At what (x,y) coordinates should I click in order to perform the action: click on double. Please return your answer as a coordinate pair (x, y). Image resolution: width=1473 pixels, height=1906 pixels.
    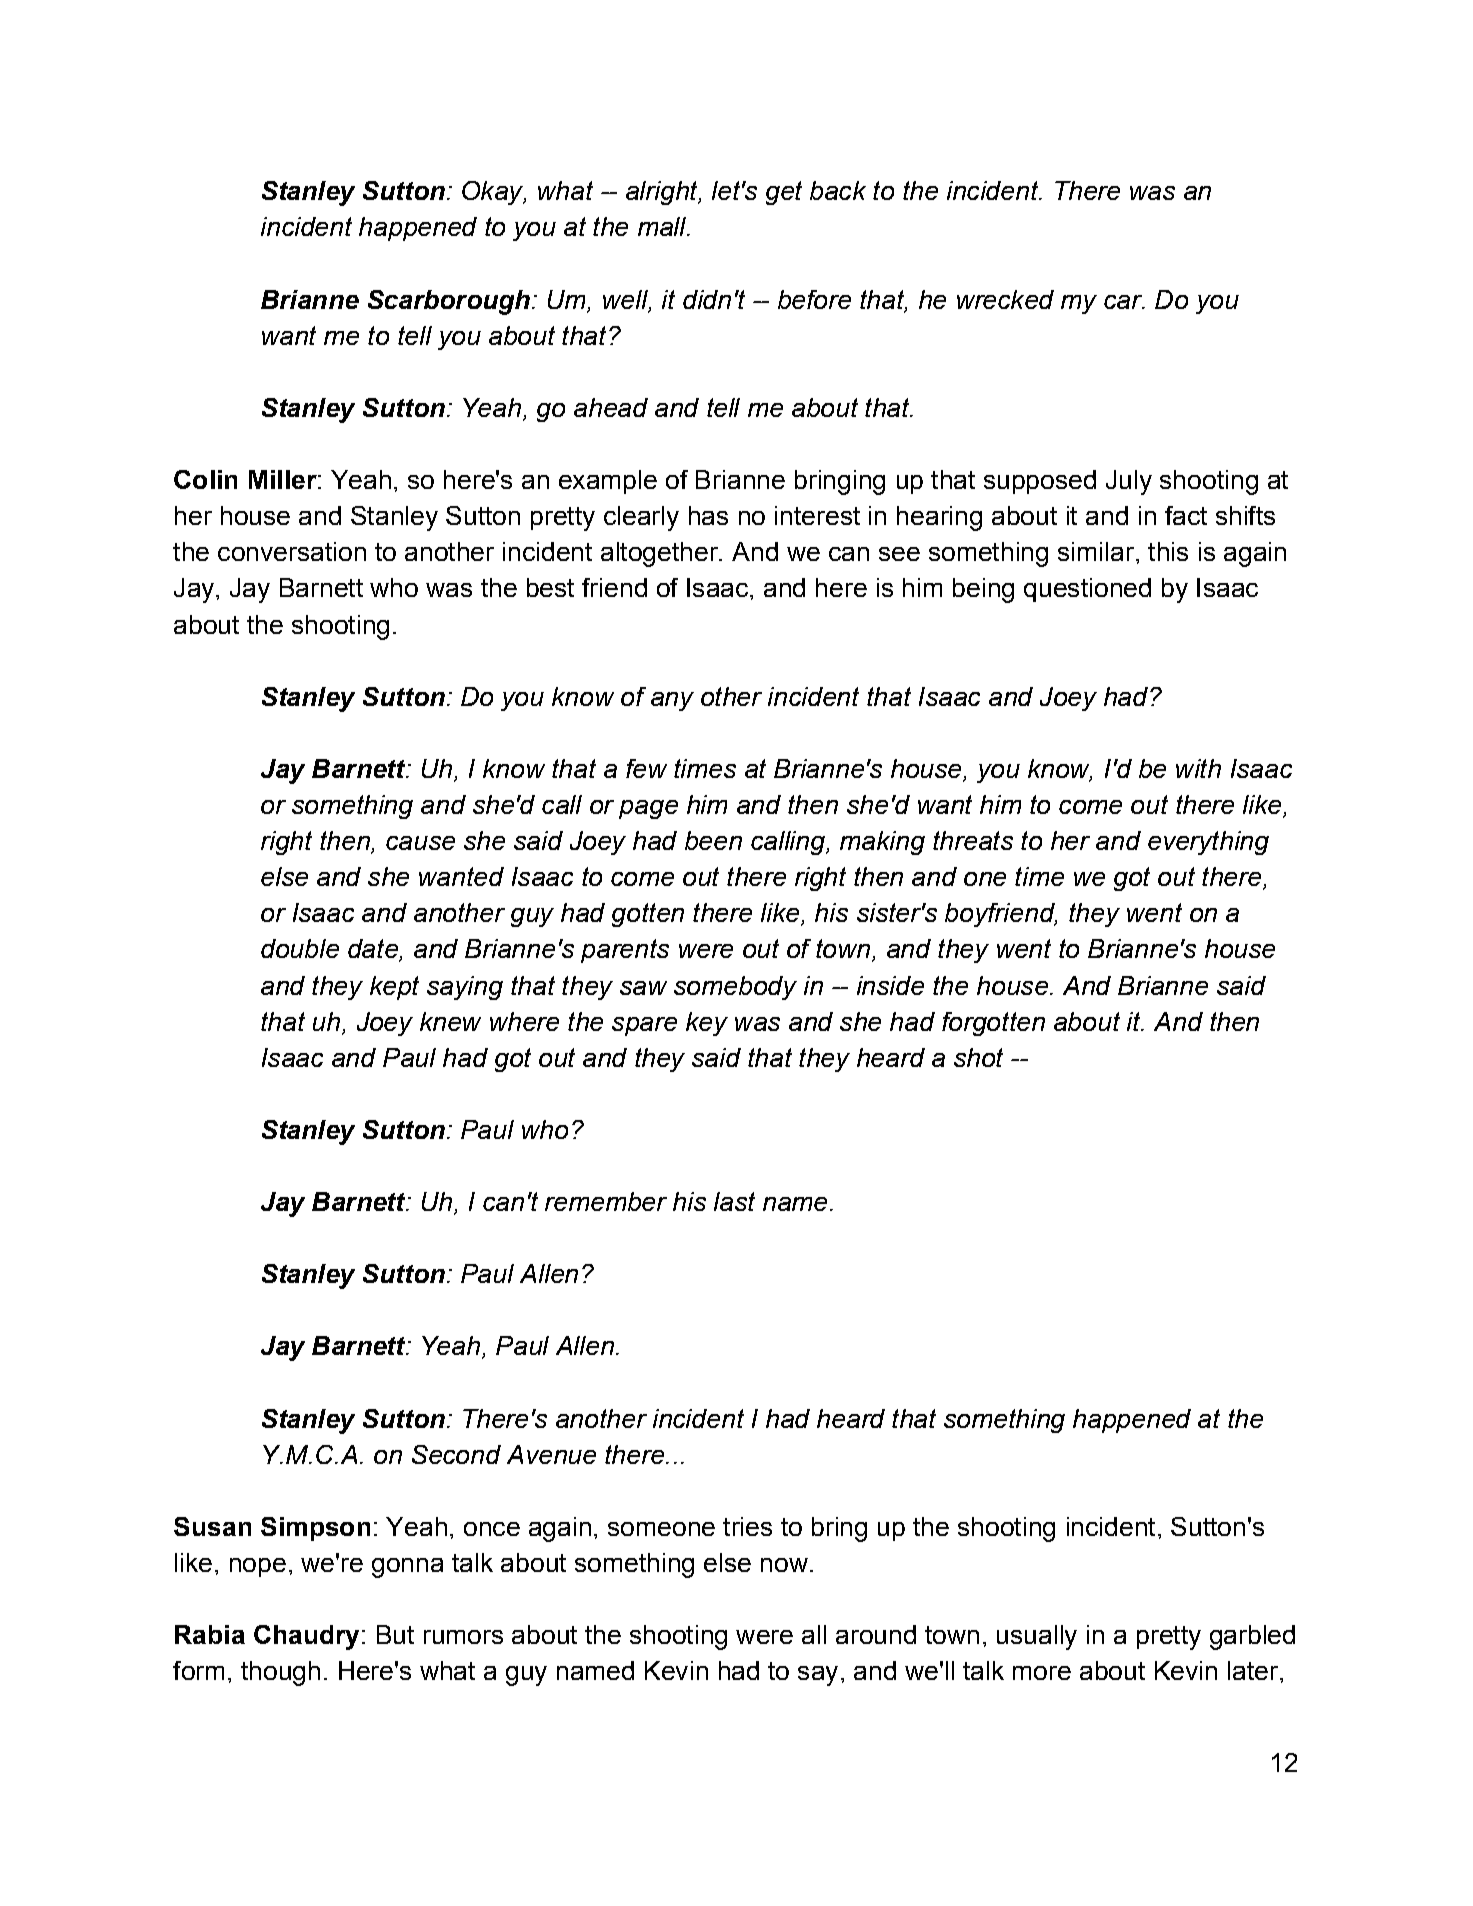
    Looking at the image, I should click on (300, 948).
